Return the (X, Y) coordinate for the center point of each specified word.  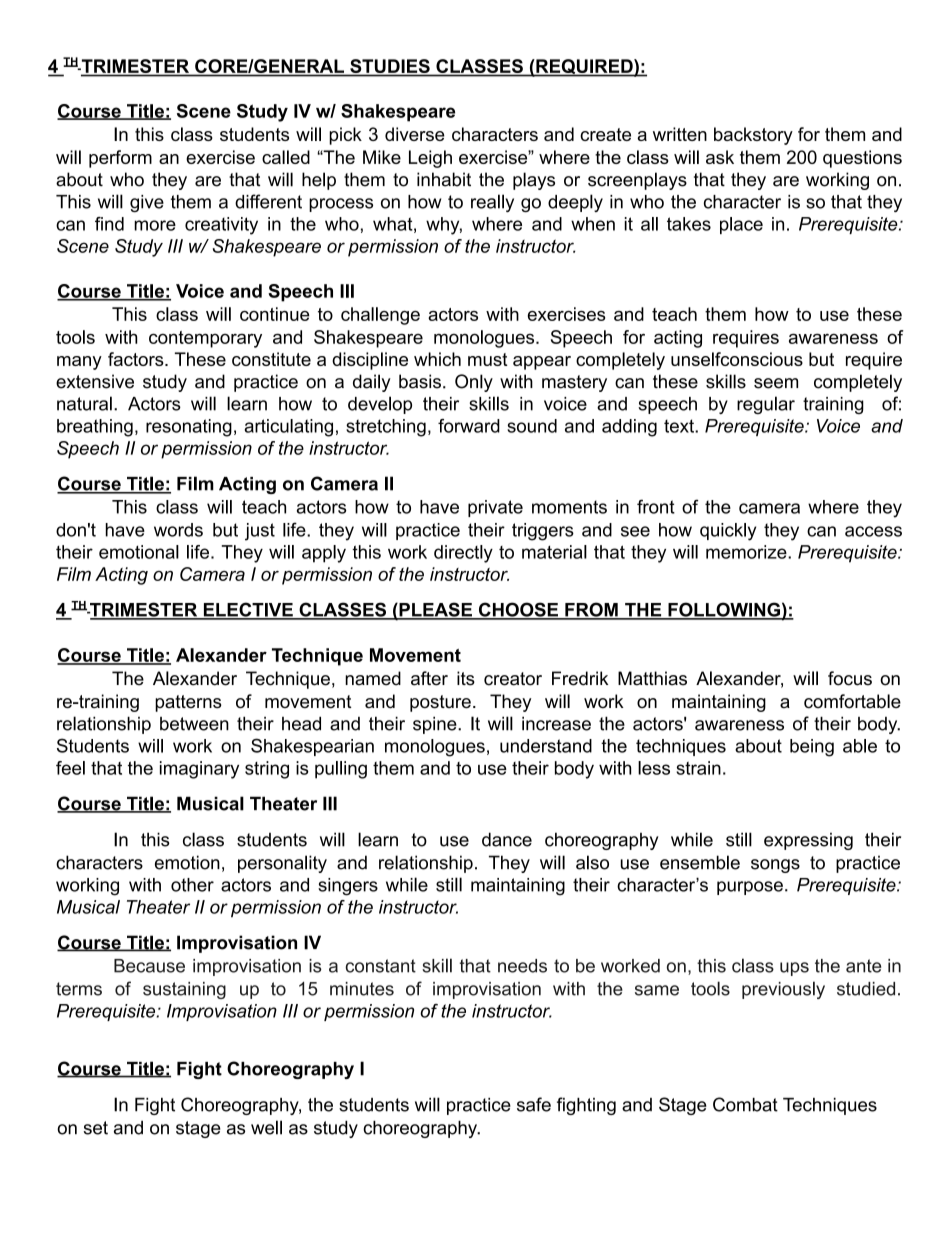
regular (766, 405)
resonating (189, 428)
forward (469, 426)
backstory (753, 136)
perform (120, 159)
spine (436, 725)
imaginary (199, 770)
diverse (415, 134)
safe (534, 1104)
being (812, 748)
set (96, 1128)
